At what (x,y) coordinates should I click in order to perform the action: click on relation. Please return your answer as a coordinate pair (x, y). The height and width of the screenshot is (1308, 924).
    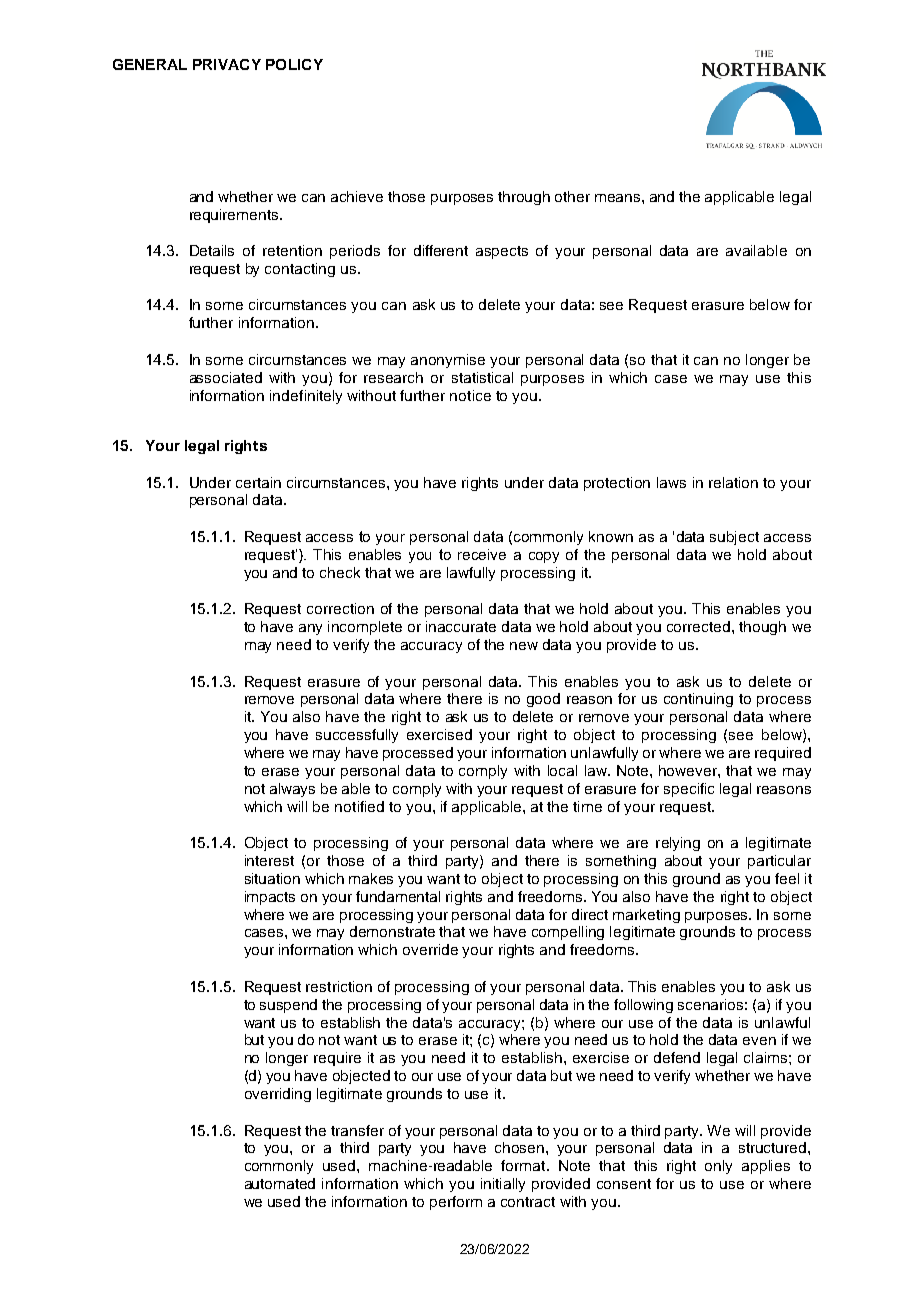
    Looking at the image, I should click on (733, 482).
